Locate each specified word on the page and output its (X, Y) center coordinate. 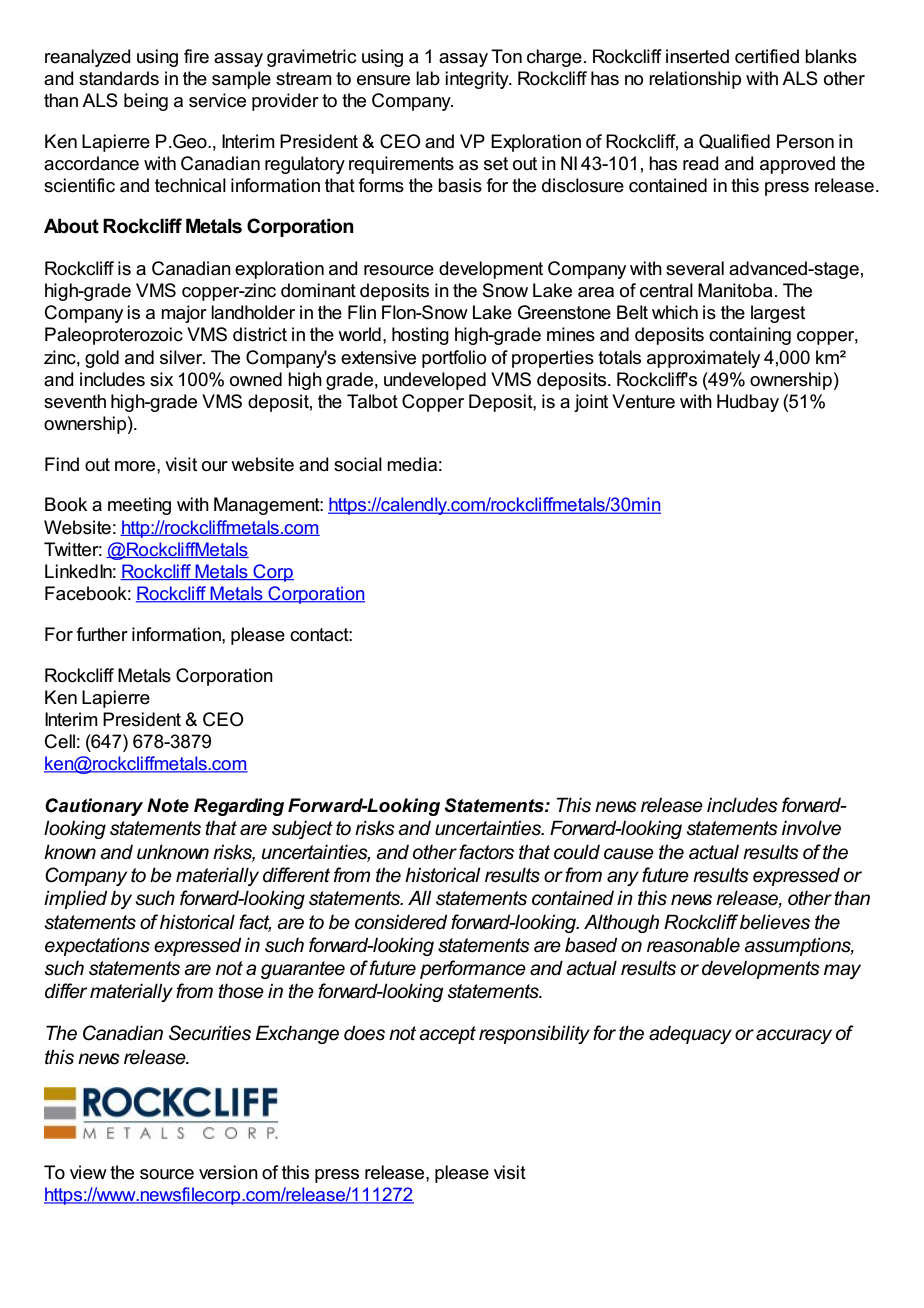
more (136, 466)
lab (428, 78)
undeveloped (435, 381)
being (146, 102)
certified (767, 56)
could (577, 852)
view (88, 1172)
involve (811, 828)
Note (168, 805)
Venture (643, 401)
